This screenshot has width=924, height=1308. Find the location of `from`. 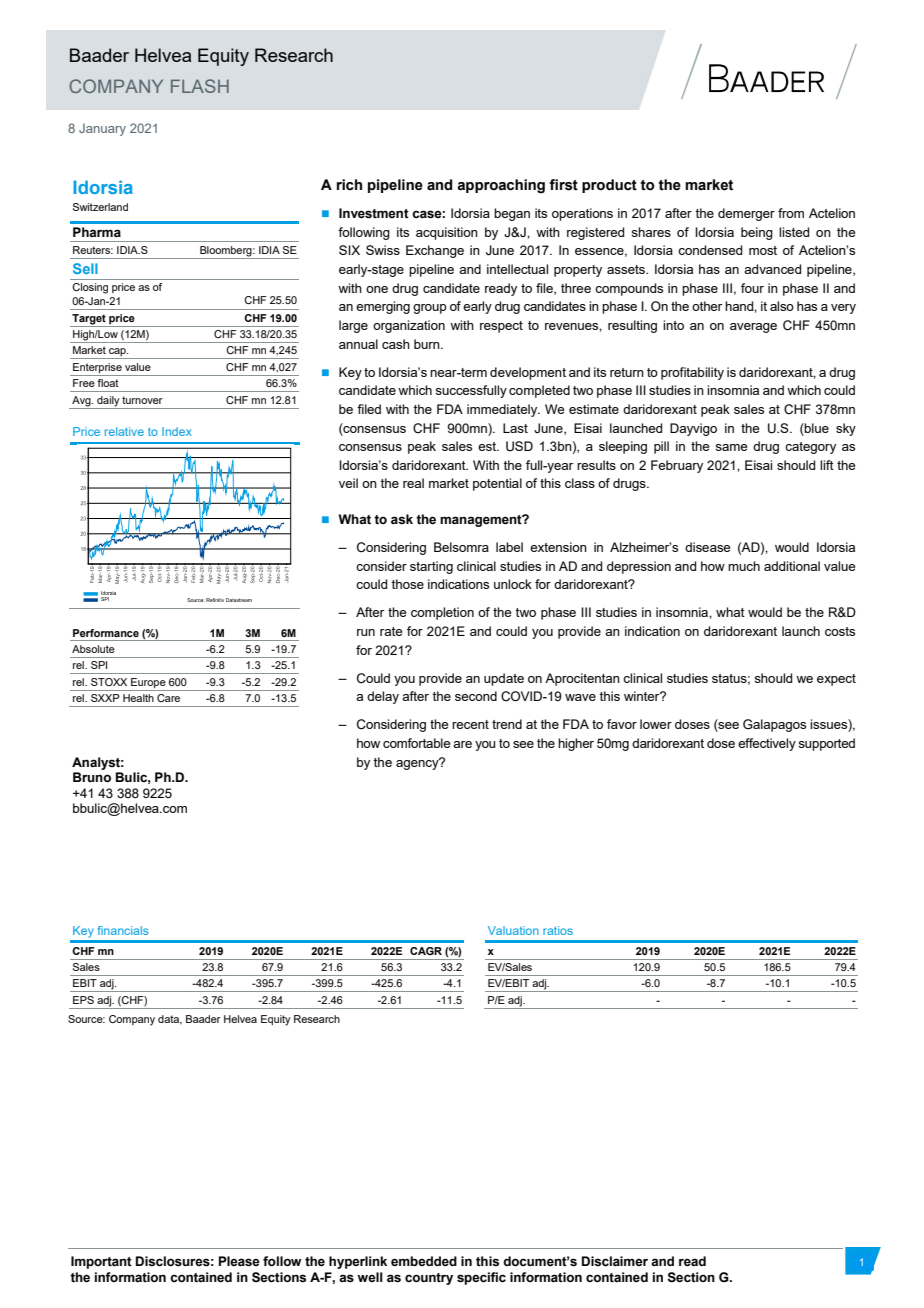

from is located at coordinates (791, 213).
